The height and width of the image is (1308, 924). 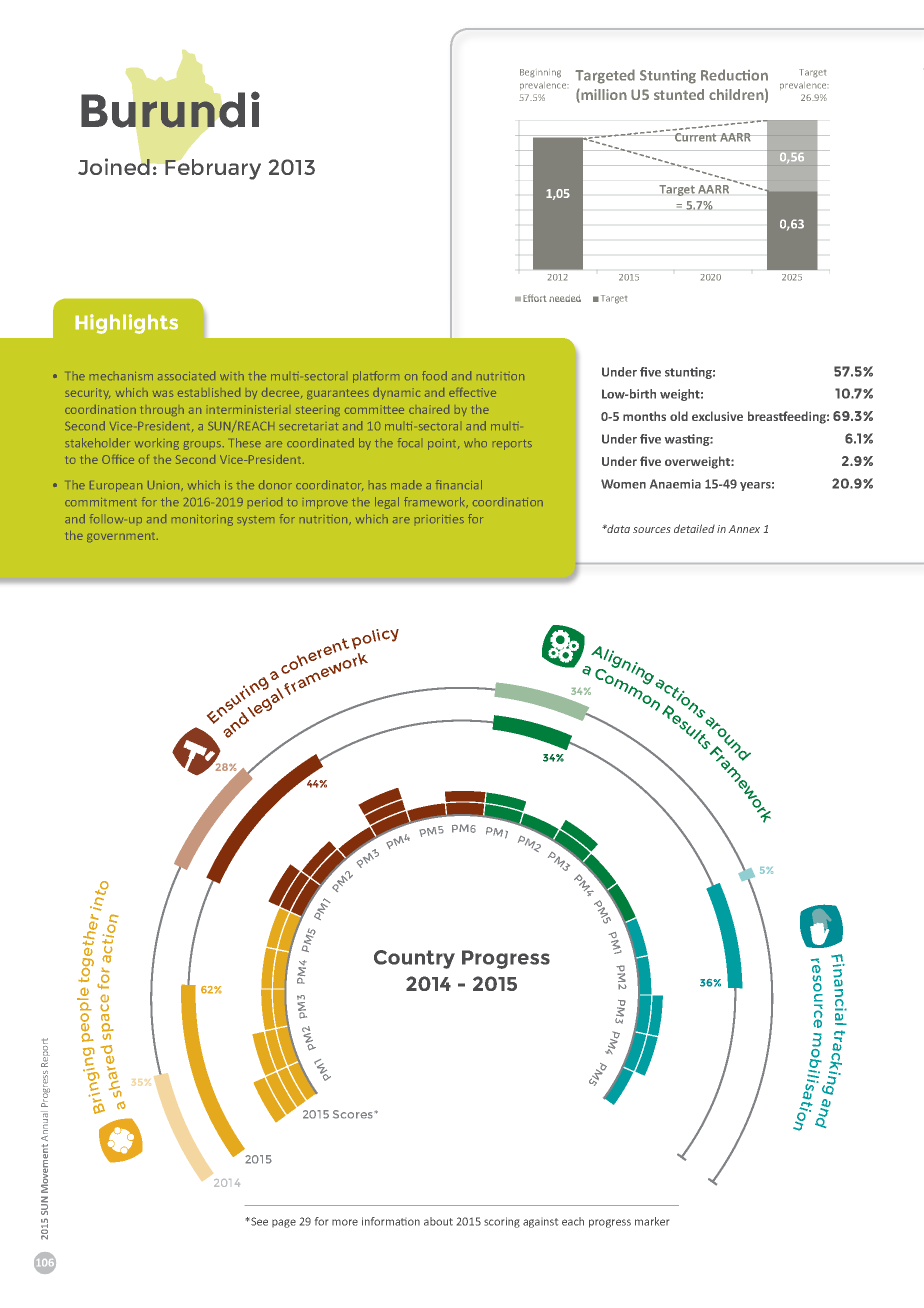 What do you see at coordinates (438, 1221) in the image?
I see `about` at bounding box center [438, 1221].
